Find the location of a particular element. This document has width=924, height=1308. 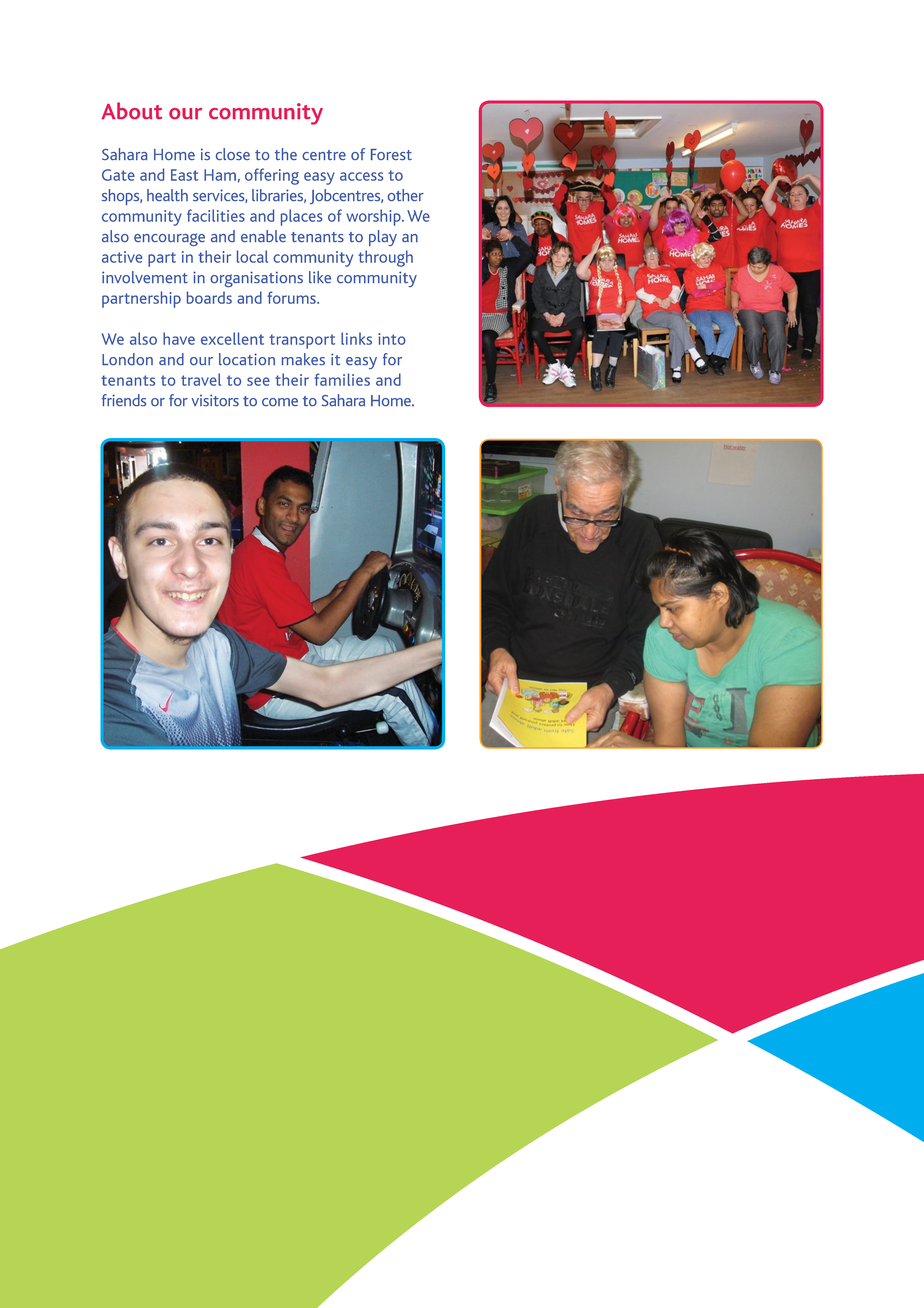

see is located at coordinates (258, 381).
